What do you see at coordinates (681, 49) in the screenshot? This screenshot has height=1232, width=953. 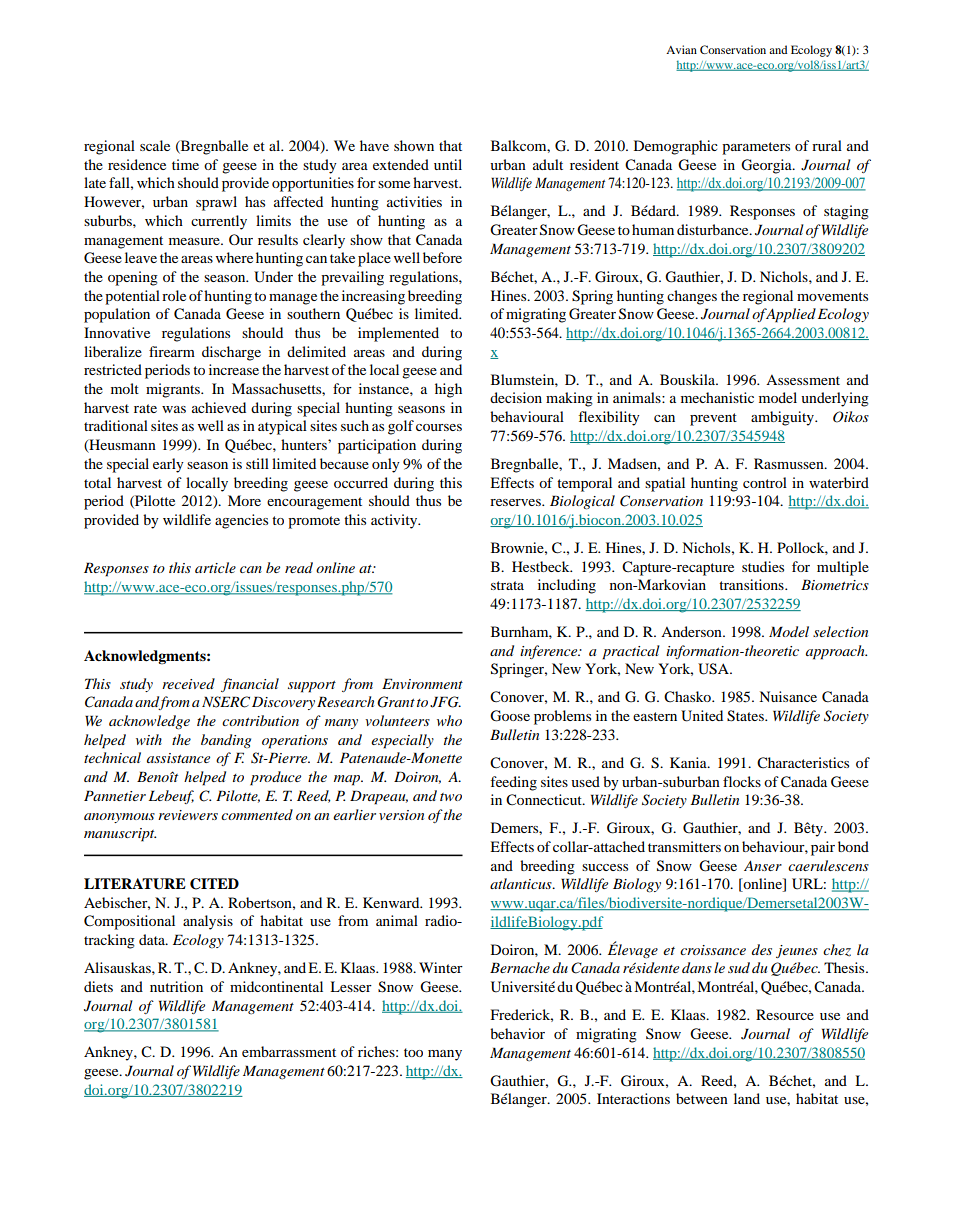 I see `Avian` at bounding box center [681, 49].
